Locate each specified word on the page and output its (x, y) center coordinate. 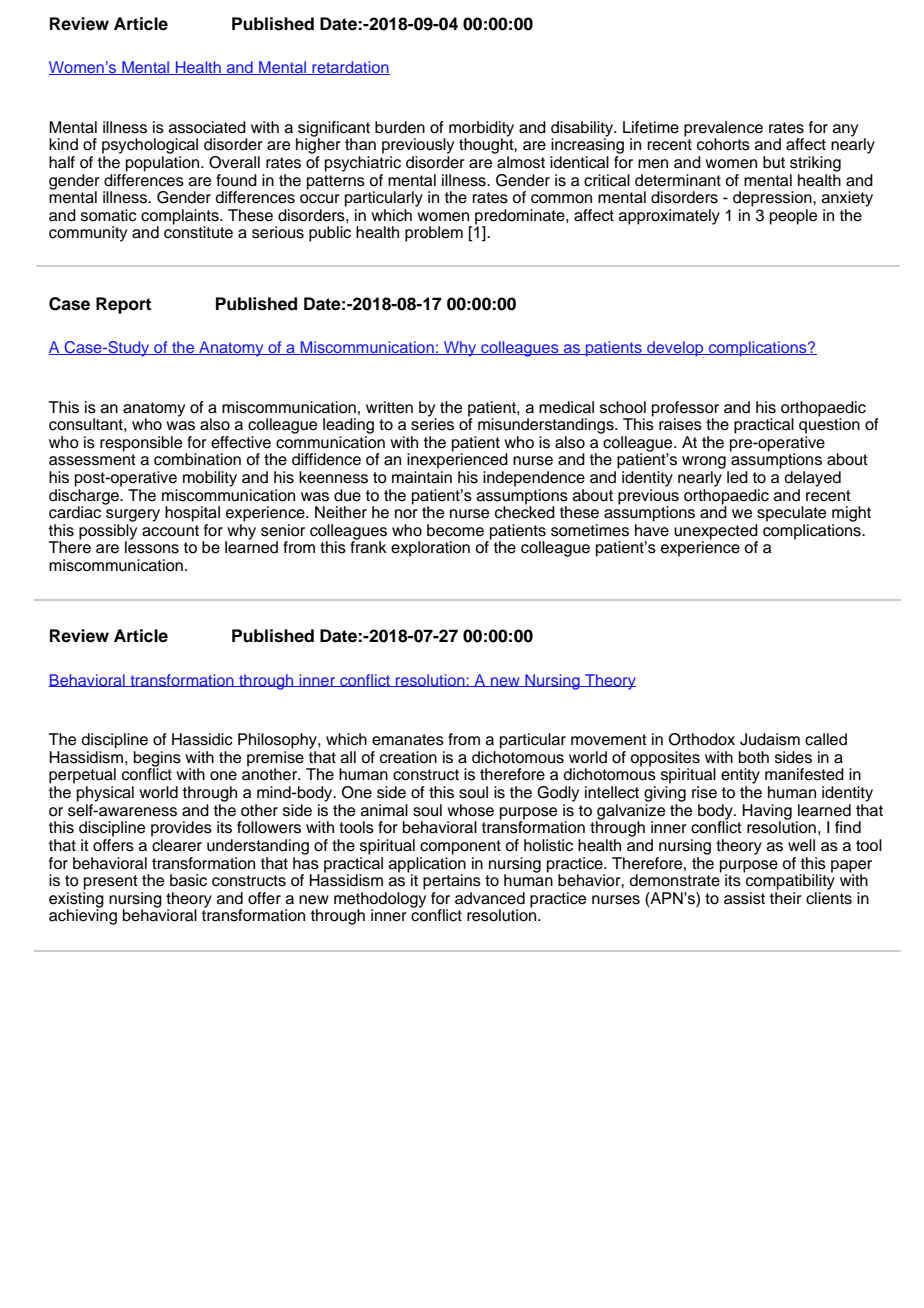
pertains (452, 882)
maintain (422, 477)
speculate (791, 514)
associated (207, 127)
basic (188, 880)
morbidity (481, 130)
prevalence (723, 129)
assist (744, 898)
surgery (133, 515)
